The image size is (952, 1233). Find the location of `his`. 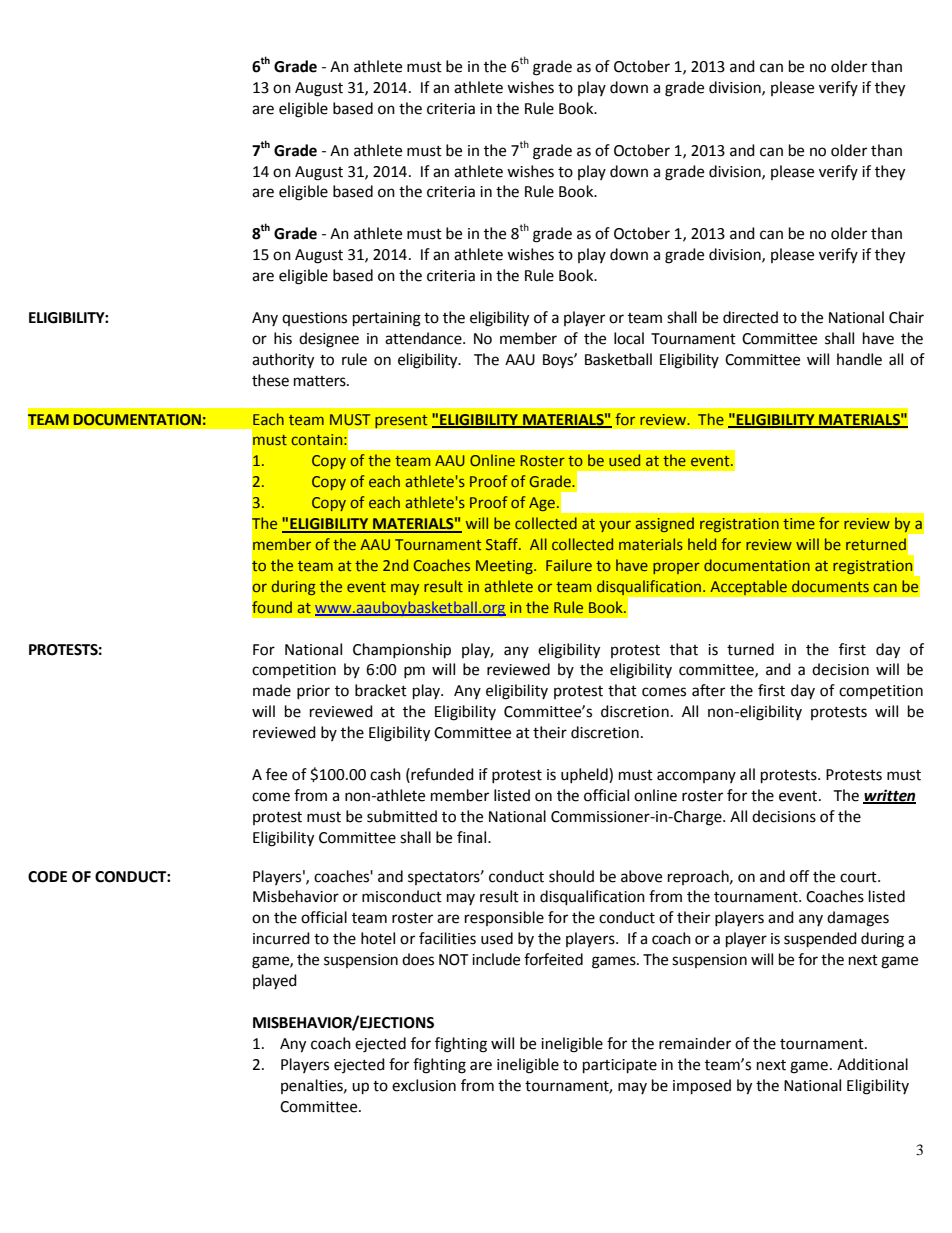

his is located at coordinates (283, 338).
